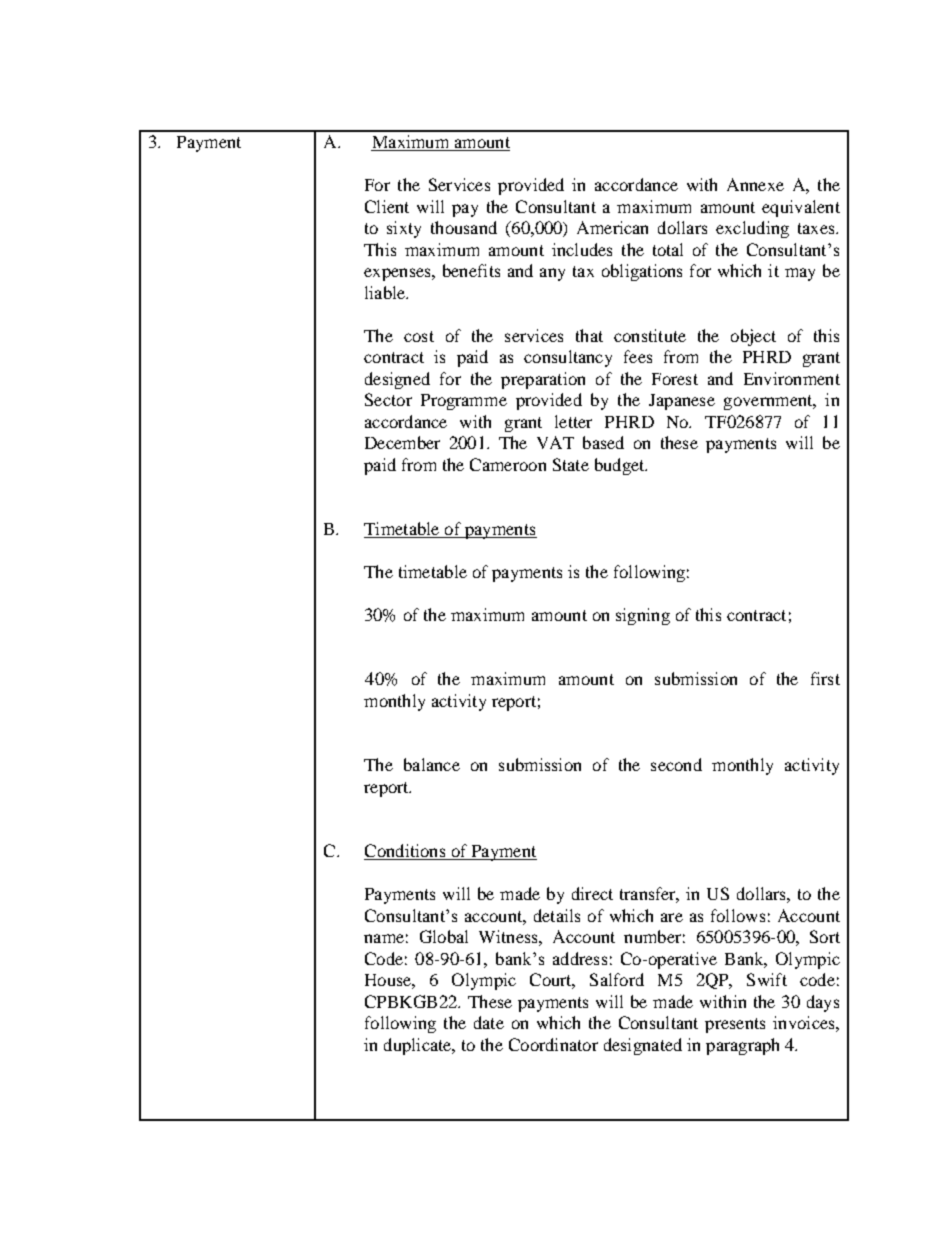  What do you see at coordinates (612, 227) in the screenshot?
I see `American` at bounding box center [612, 227].
